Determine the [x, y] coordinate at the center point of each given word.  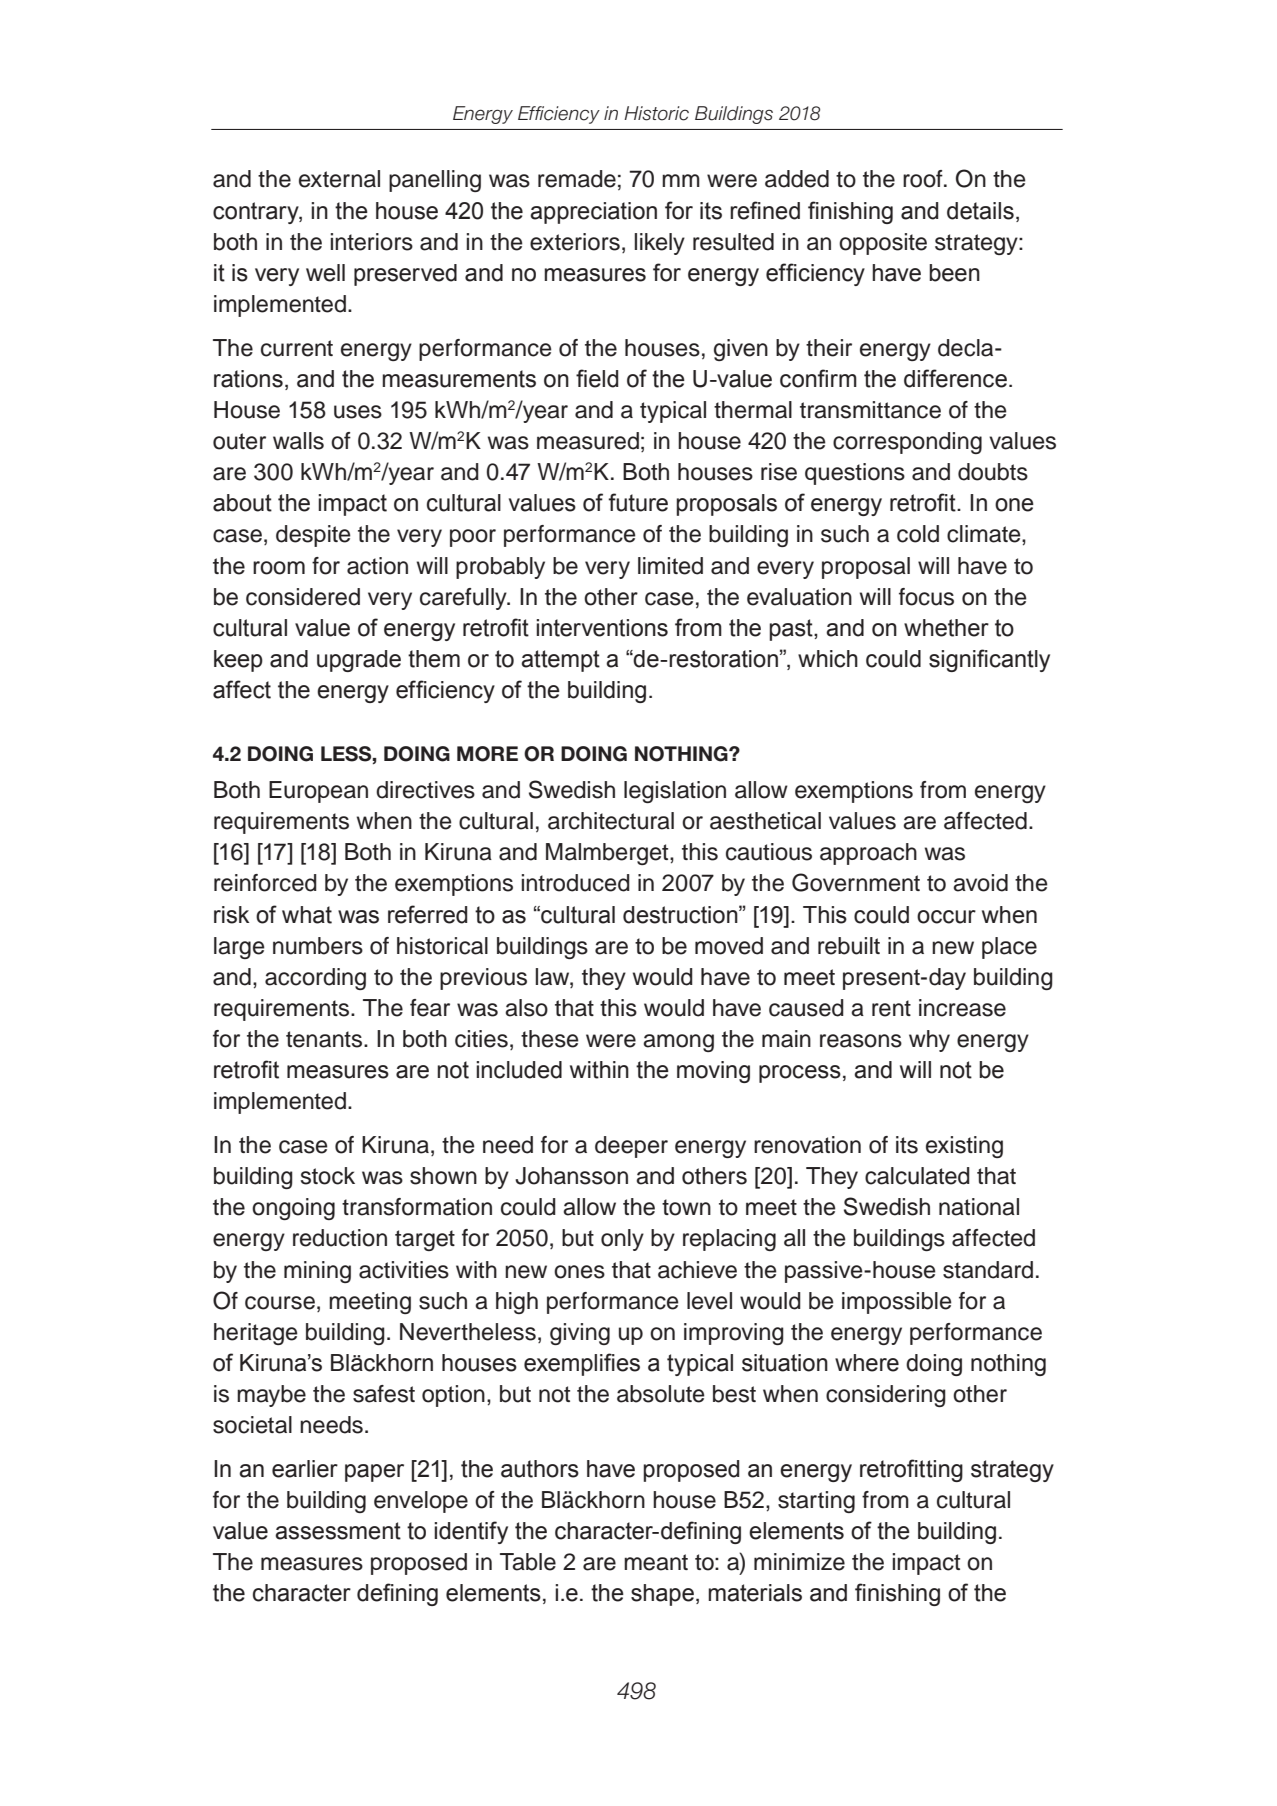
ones [579, 1272]
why [929, 1041]
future [638, 502]
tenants [325, 1039]
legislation [675, 792]
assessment [338, 1531]
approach [868, 854]
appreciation [593, 213]
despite [313, 536]
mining [317, 1272]
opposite [883, 244]
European [318, 792]
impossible [897, 1303]
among [678, 1043]
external [339, 179]
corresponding [907, 443]
